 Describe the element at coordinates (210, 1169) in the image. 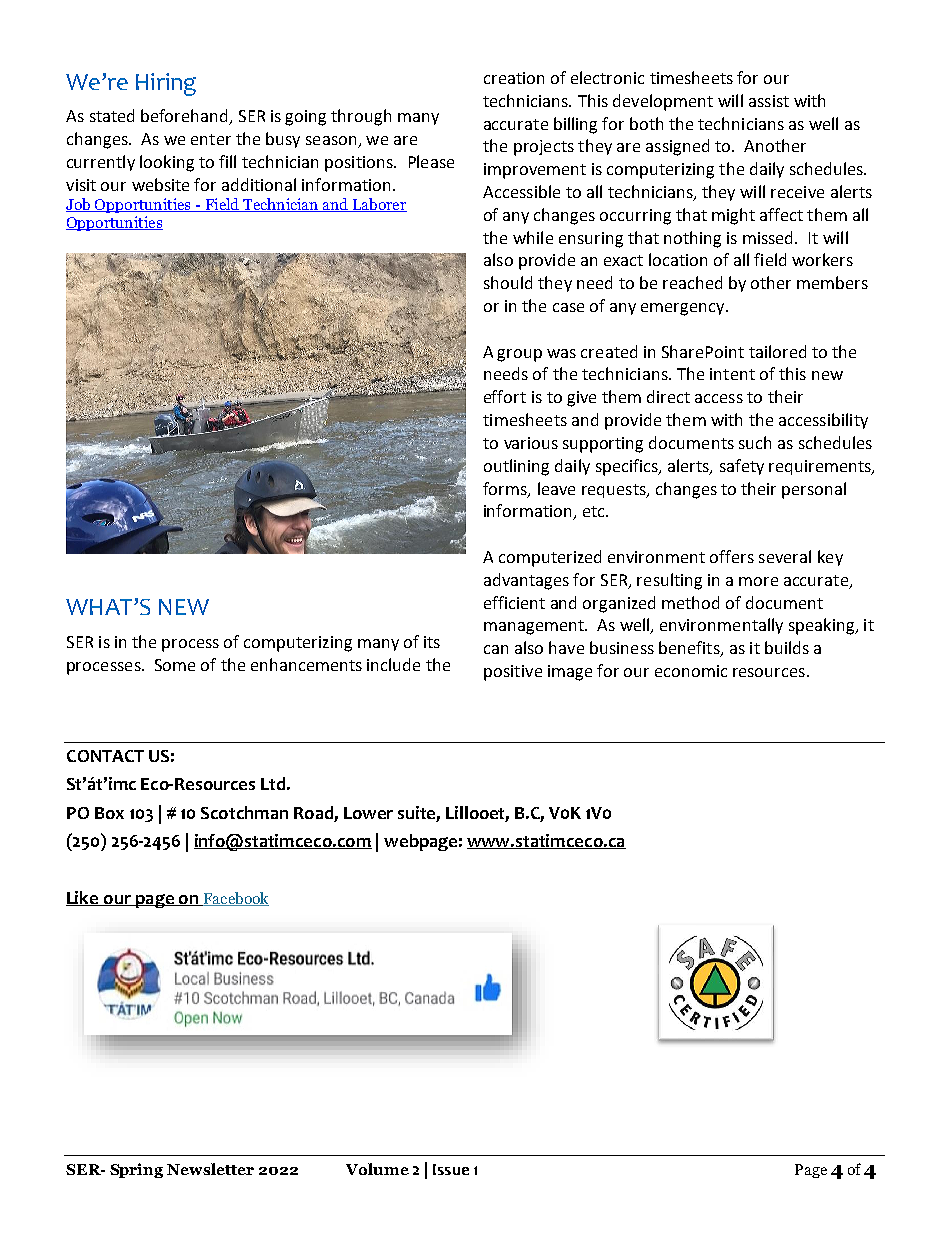

I see `Newsletter` at that location.
